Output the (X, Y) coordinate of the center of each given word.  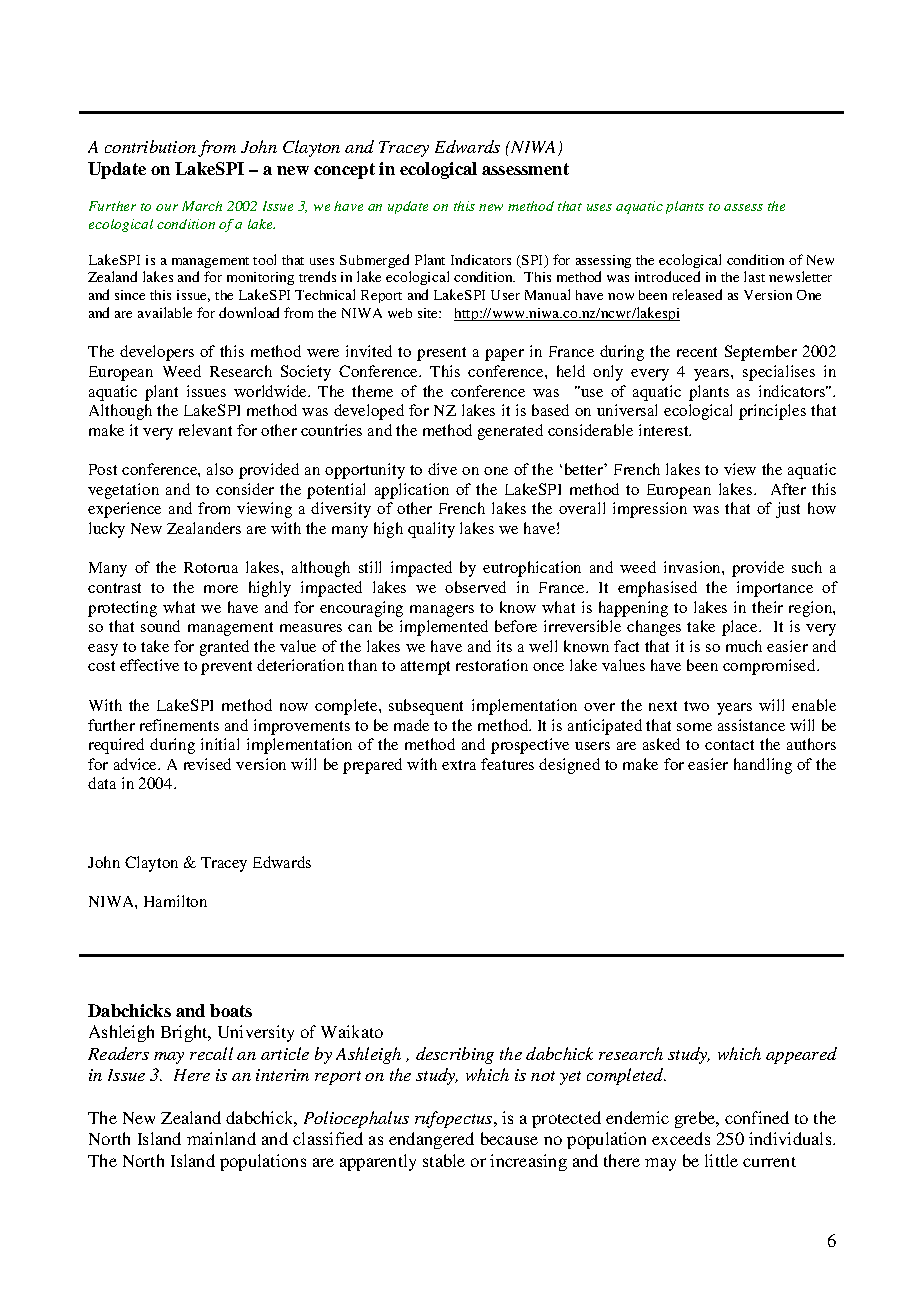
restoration (492, 665)
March (202, 206)
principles (772, 412)
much (744, 646)
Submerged (374, 261)
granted (224, 648)
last (754, 276)
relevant (205, 430)
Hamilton (175, 901)
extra (459, 765)
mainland (221, 1138)
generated (510, 432)
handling (763, 766)
